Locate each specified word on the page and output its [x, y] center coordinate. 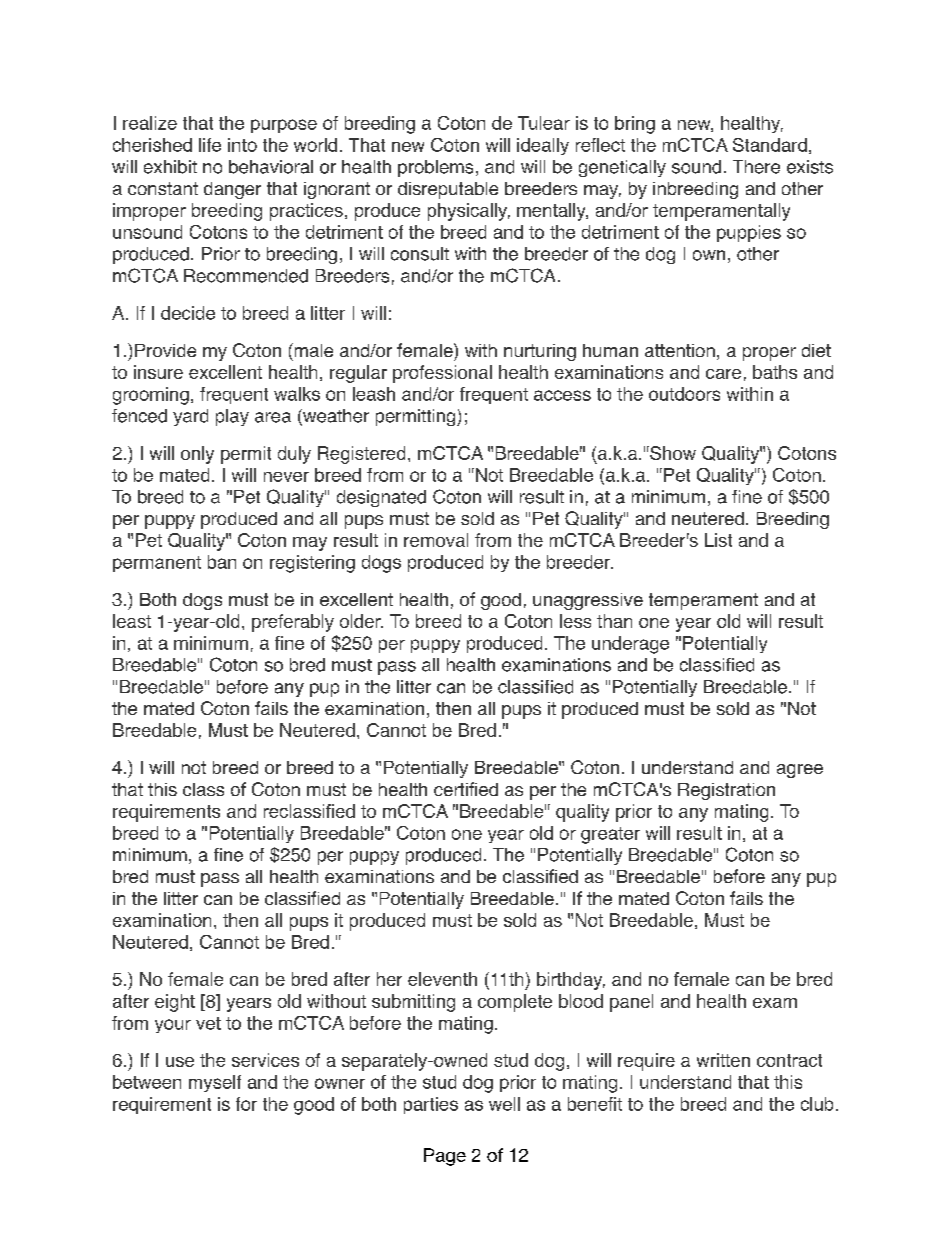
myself [215, 1083]
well [504, 1104]
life [210, 145]
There [756, 167]
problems [435, 168]
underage [630, 645]
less [575, 621]
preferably [293, 623]
